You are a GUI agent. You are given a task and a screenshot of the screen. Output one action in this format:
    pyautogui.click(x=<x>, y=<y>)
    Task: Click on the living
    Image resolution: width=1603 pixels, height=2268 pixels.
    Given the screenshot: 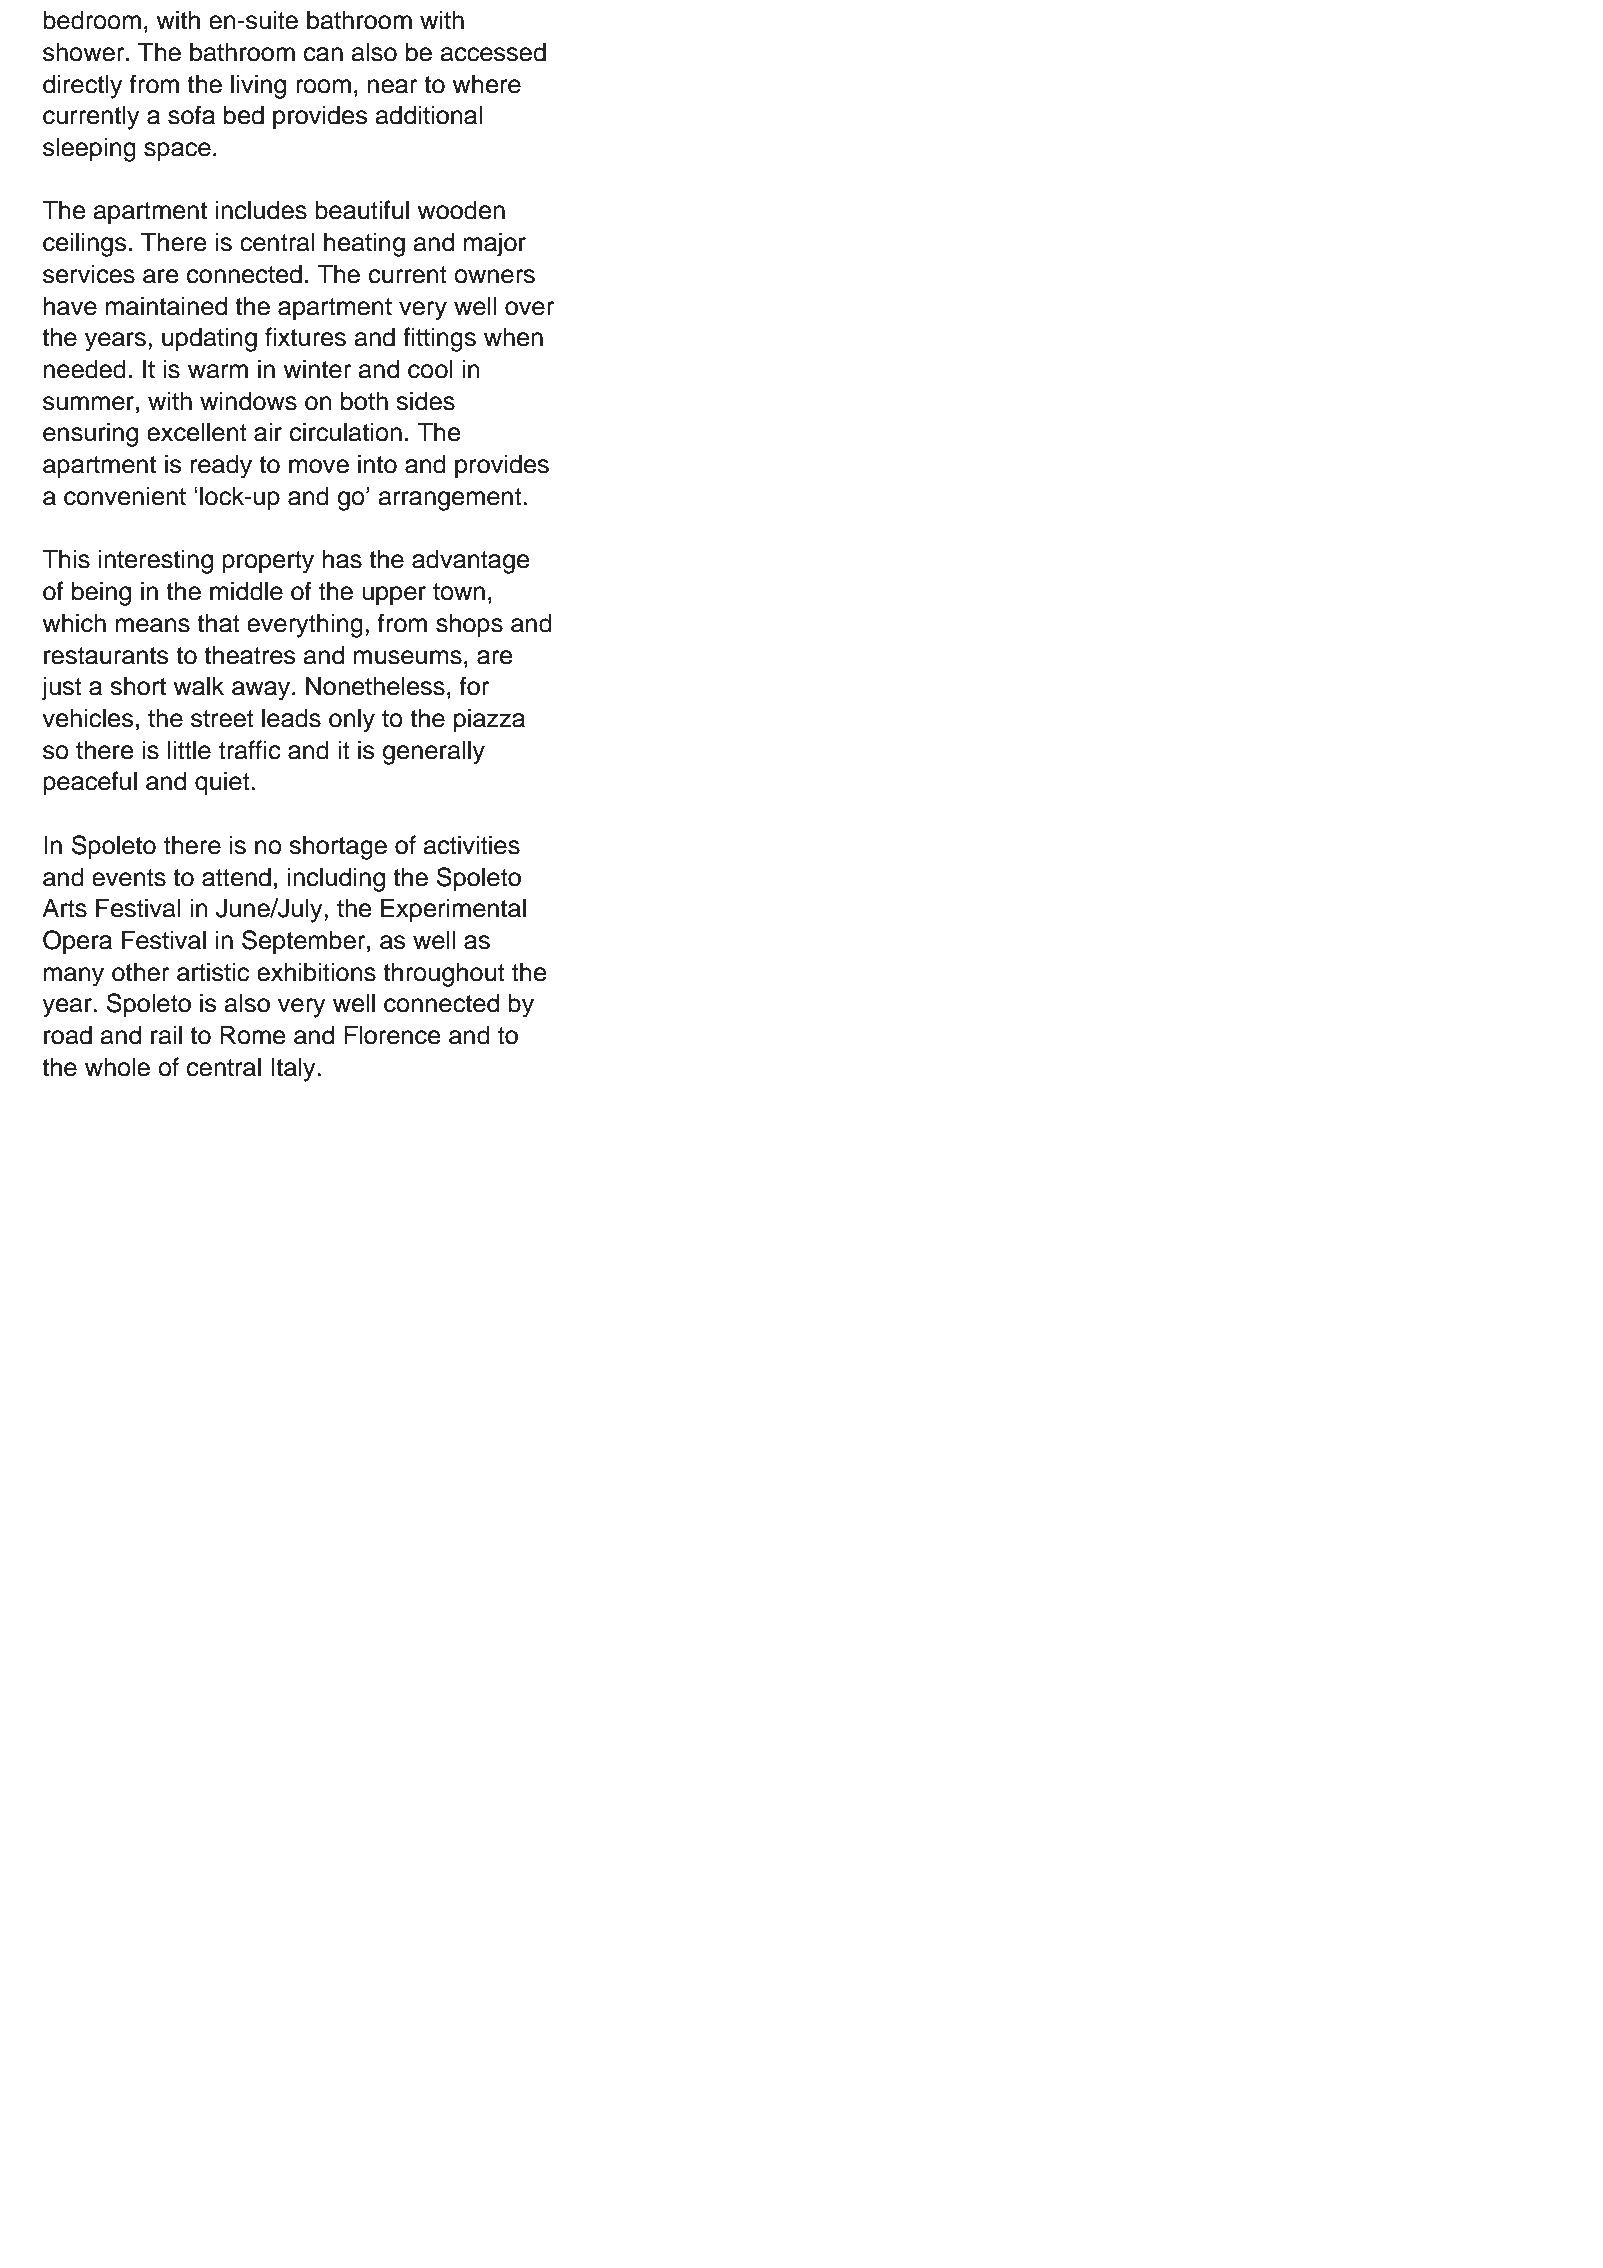 What is the action you would take?
    pyautogui.click(x=258, y=86)
